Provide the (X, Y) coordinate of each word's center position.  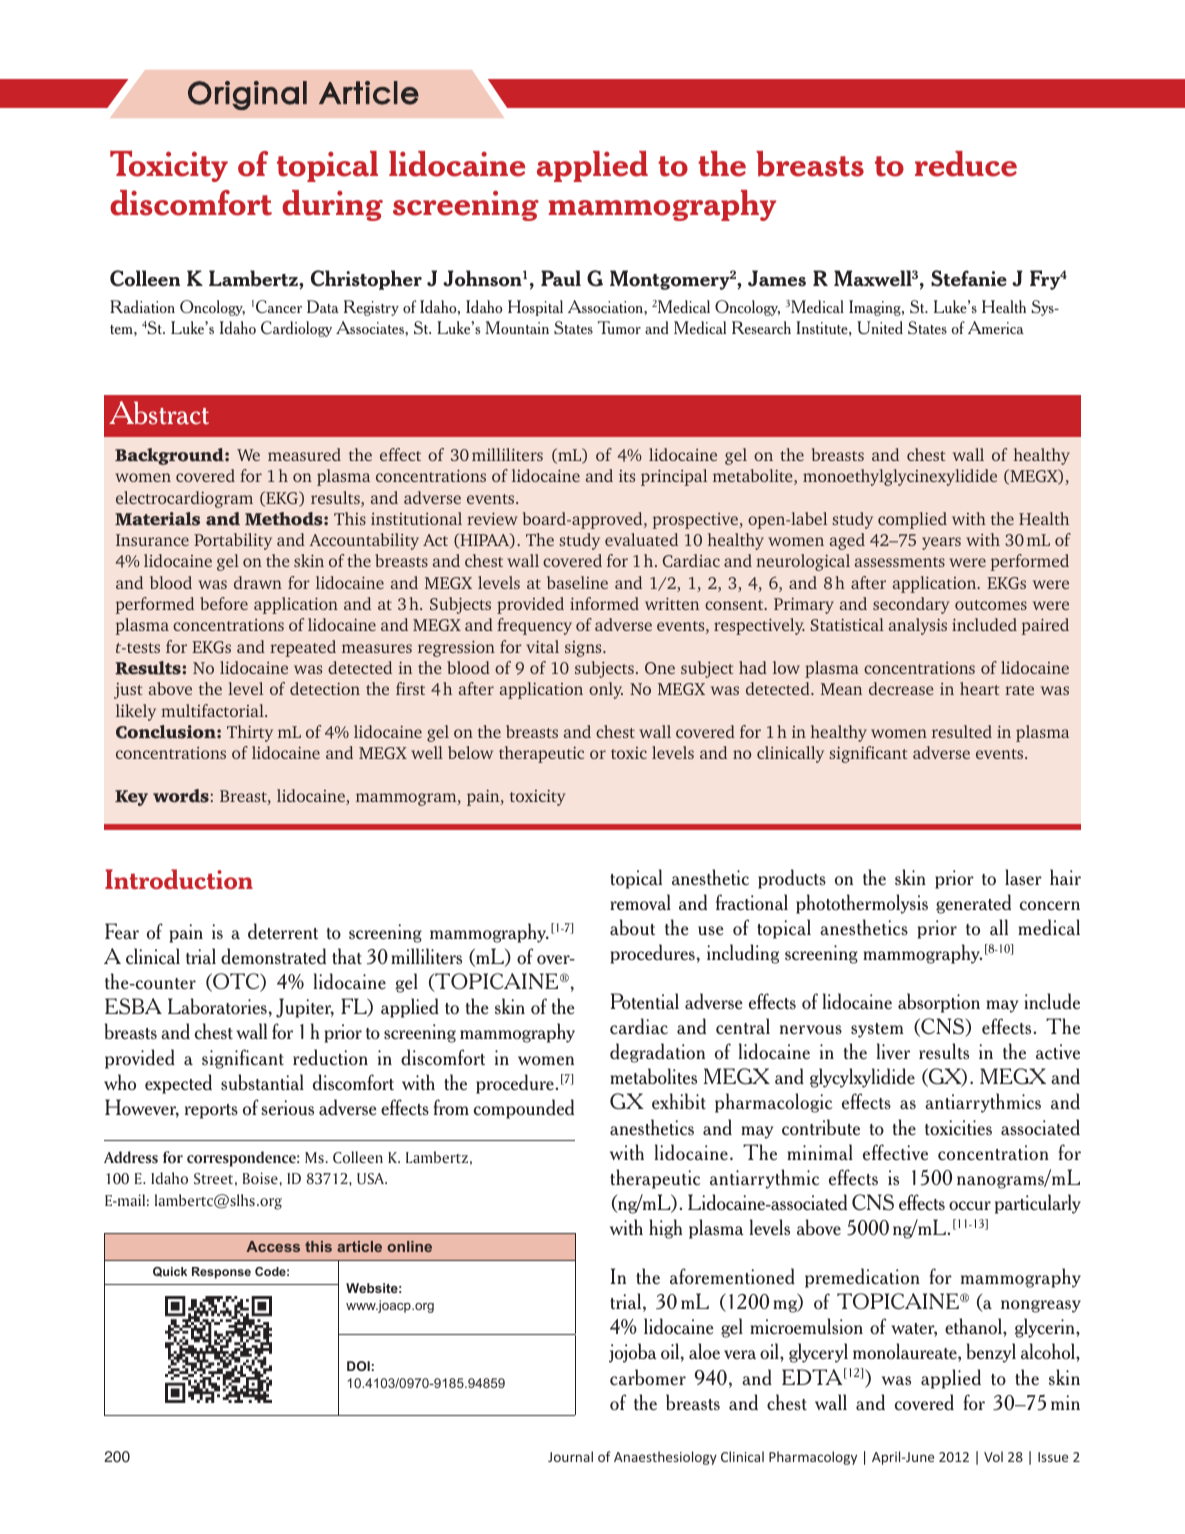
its (627, 476)
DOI (358, 1366)
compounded (524, 1109)
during (332, 205)
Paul (561, 278)
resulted (962, 731)
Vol (993, 1456)
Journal (570, 1456)
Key (131, 798)
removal (640, 902)
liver (893, 1051)
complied (912, 520)
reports (211, 1111)
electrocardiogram (184, 499)
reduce (966, 164)
